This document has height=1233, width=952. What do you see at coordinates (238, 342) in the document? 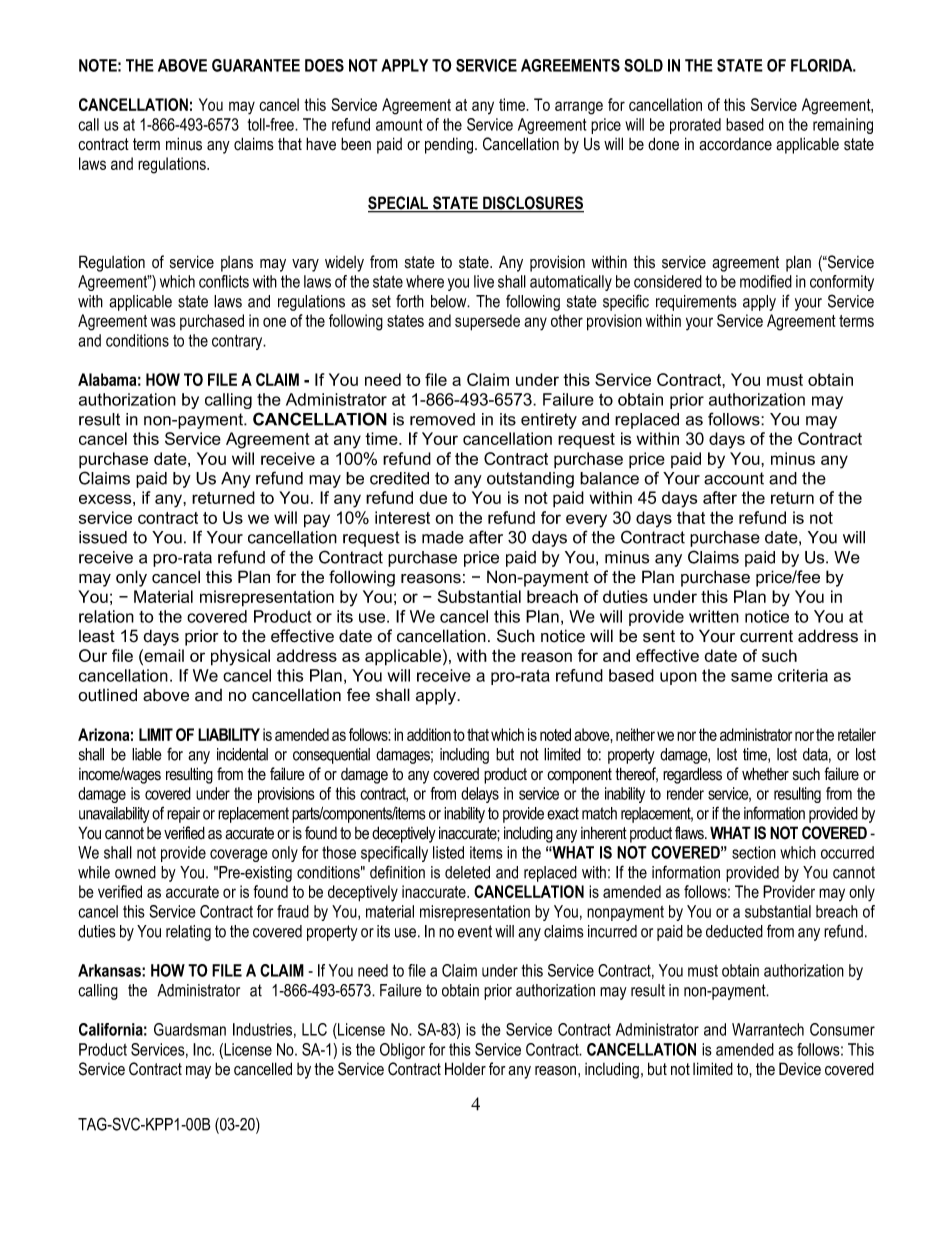
I see `contrary` at bounding box center [238, 342].
